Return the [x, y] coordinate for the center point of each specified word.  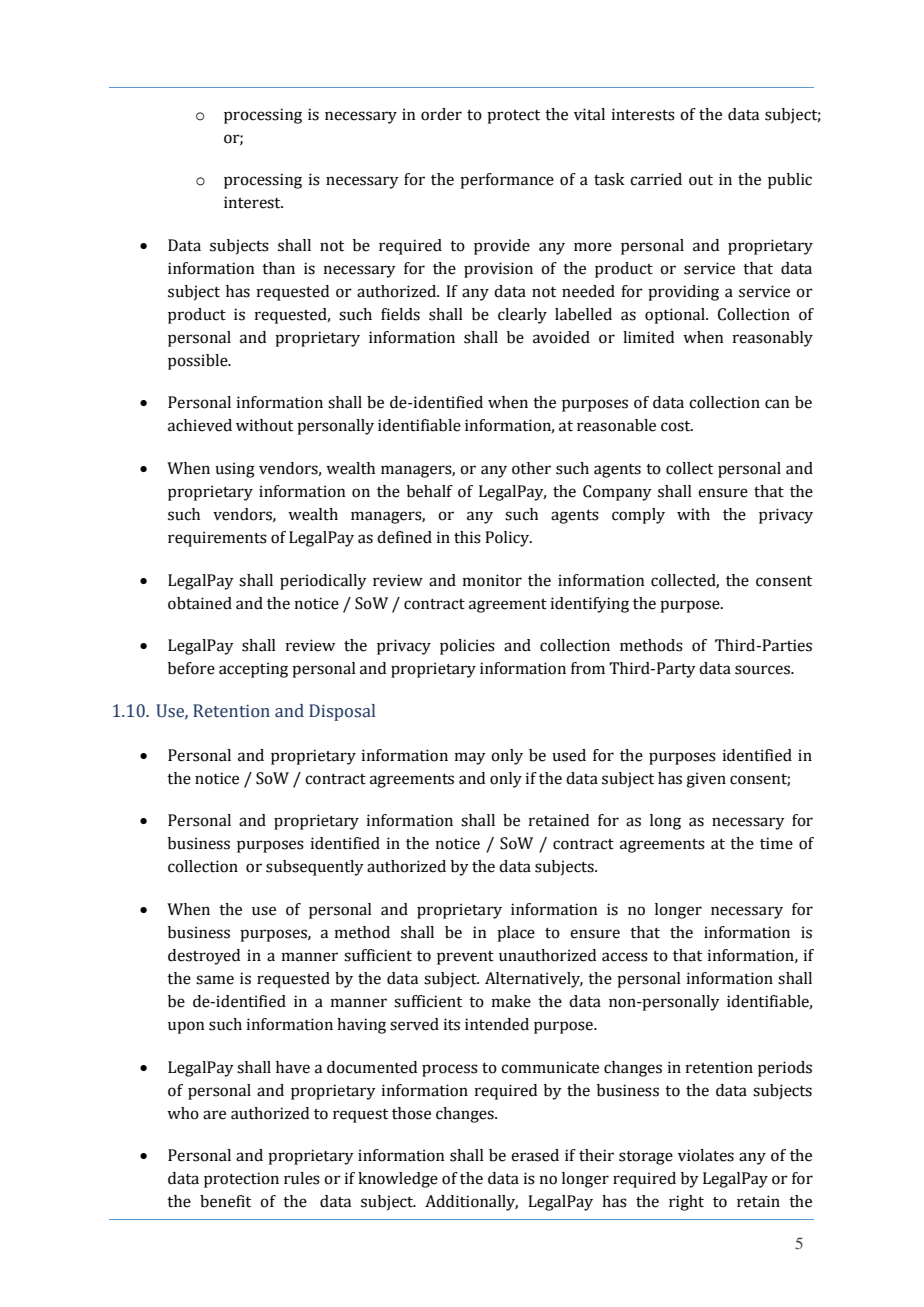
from [588, 668]
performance [507, 181]
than [278, 268]
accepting [253, 670]
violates [706, 1155]
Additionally [471, 1203]
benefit [225, 1201]
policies [467, 647]
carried [656, 179]
